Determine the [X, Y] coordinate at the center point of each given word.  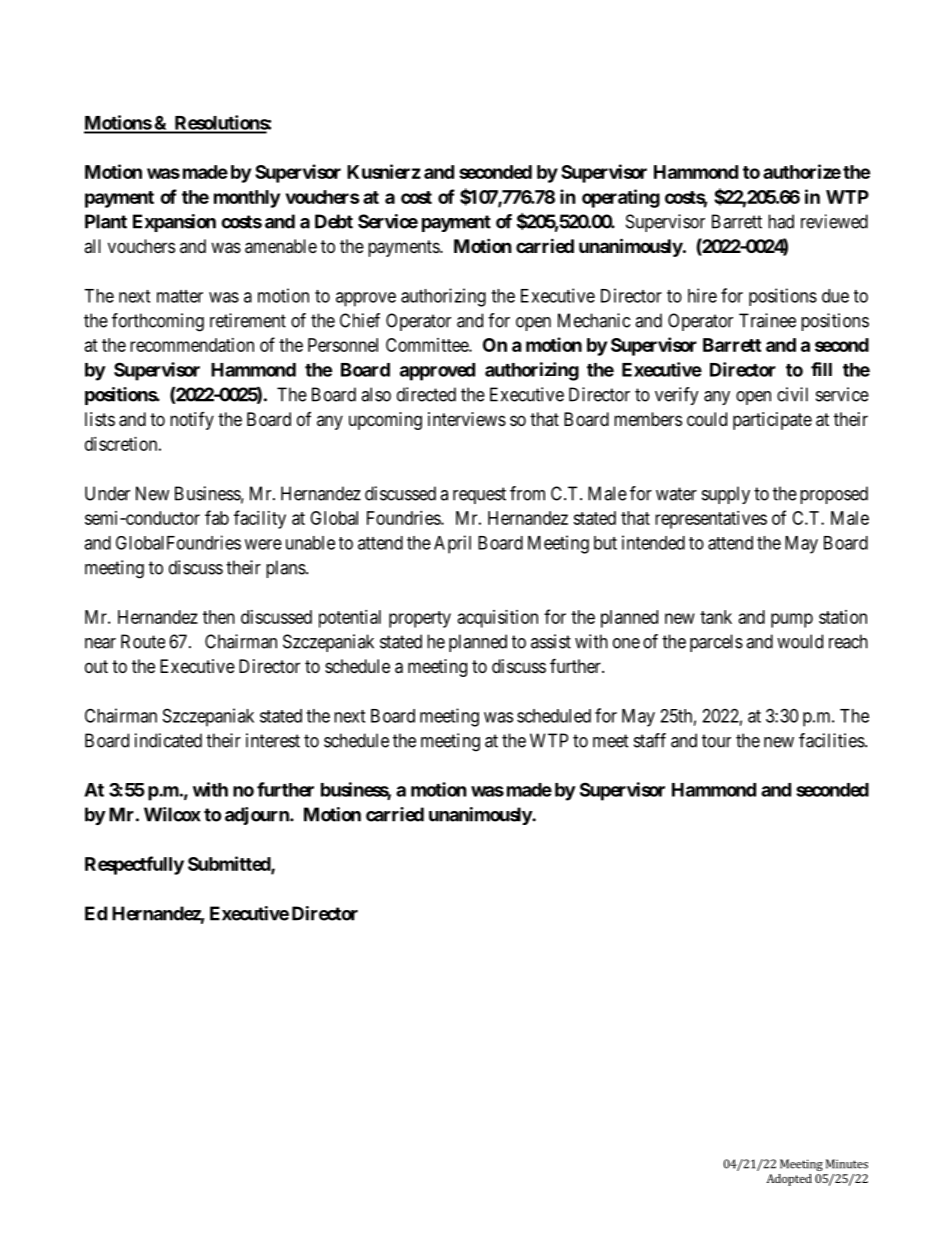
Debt [334, 221]
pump [792, 620]
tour [716, 741]
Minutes [847, 1164]
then [219, 617]
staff [650, 740]
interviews [467, 419]
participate [772, 421]
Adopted [789, 1180]
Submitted [230, 864]
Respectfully [134, 865]
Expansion [174, 223]
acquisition [498, 619]
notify [192, 421]
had [781, 221]
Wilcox [172, 814]
